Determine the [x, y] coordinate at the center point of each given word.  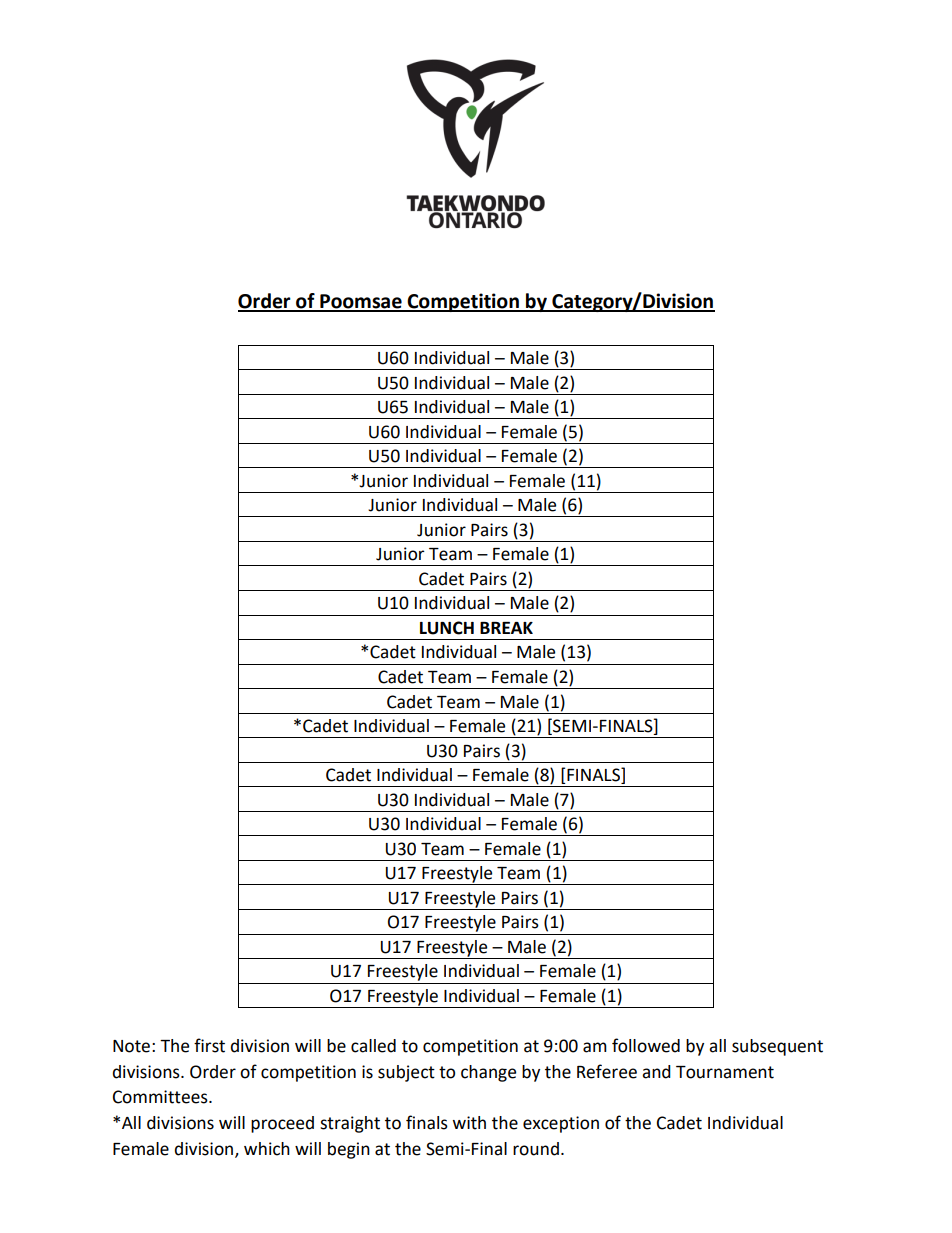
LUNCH [447, 628]
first [209, 1045]
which [267, 1149]
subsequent [777, 1047]
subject [406, 1073]
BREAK [506, 628]
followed [646, 1045]
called [373, 1046]
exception [561, 1124]
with [469, 1123]
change [488, 1073]
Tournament [725, 1072]
